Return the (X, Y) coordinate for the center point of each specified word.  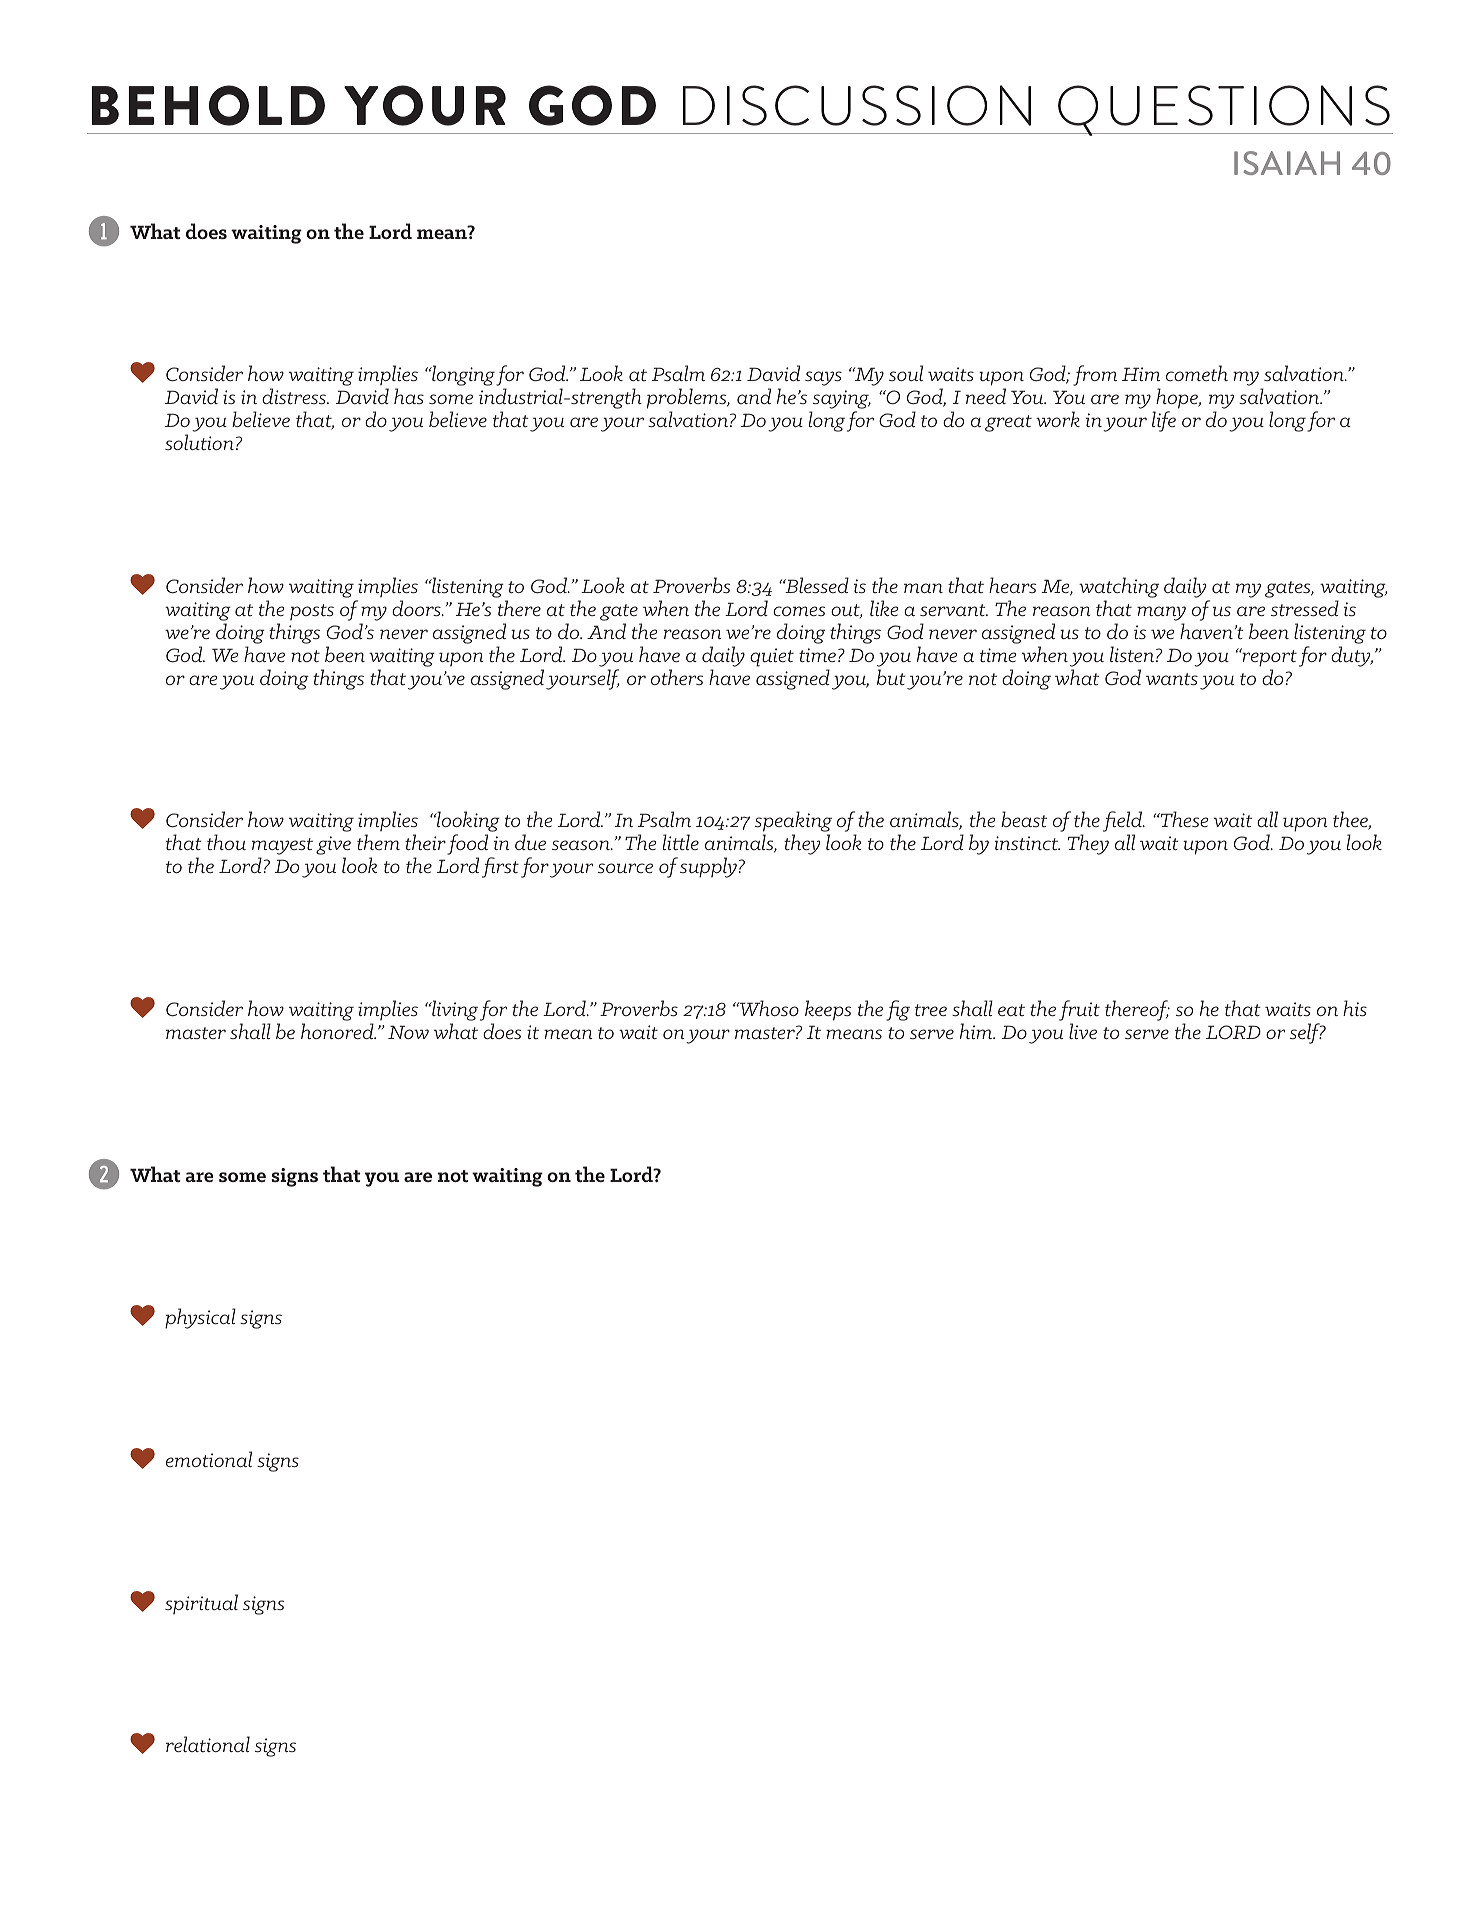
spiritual (201, 1604)
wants (1172, 679)
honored (338, 1031)
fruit (1079, 1012)
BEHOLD (208, 105)
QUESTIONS (1224, 110)
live (1083, 1031)
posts (312, 612)
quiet (772, 657)
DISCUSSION (857, 105)
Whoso (768, 1008)
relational (208, 1744)
